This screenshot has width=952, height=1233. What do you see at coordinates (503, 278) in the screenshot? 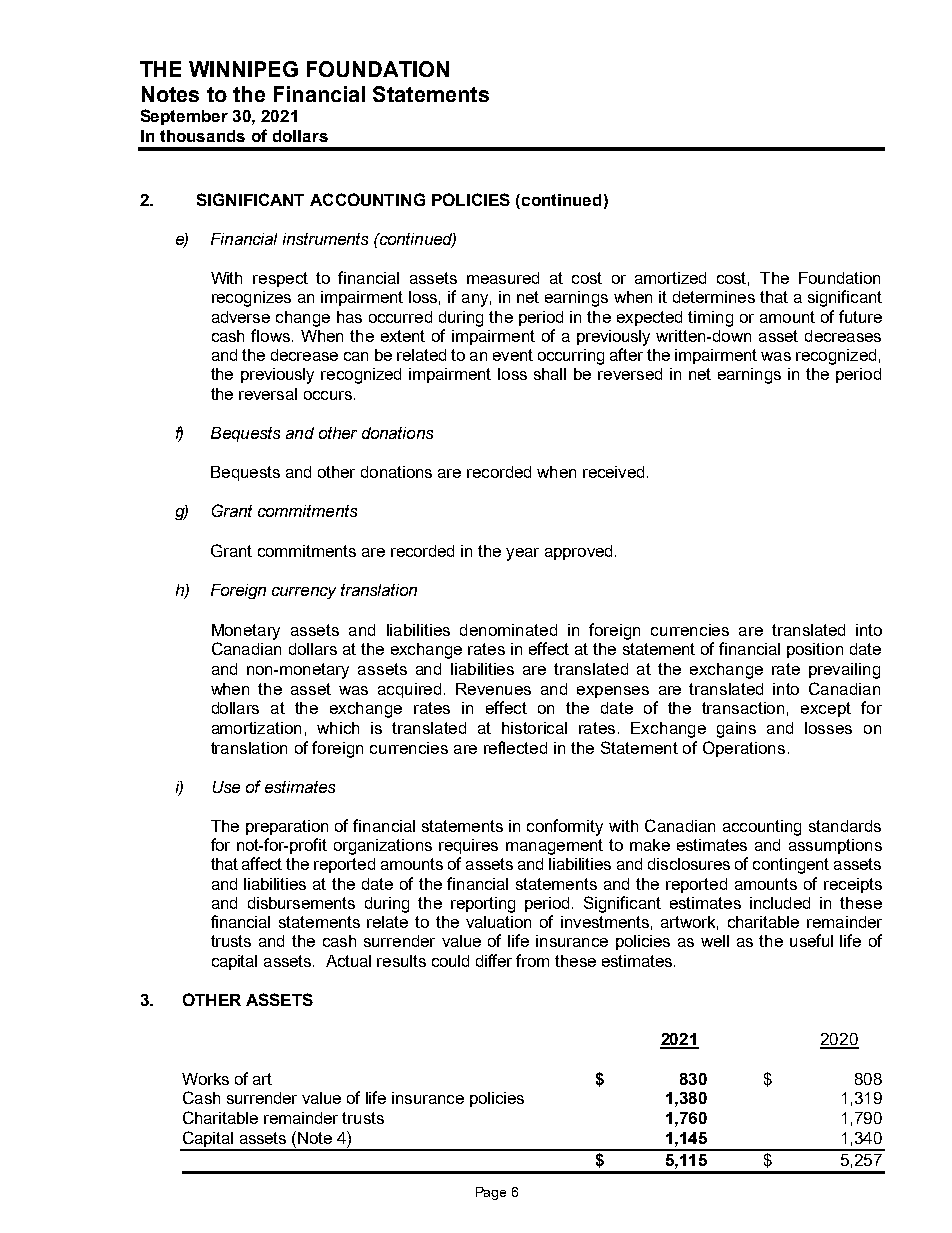
I see `measured` at bounding box center [503, 278].
